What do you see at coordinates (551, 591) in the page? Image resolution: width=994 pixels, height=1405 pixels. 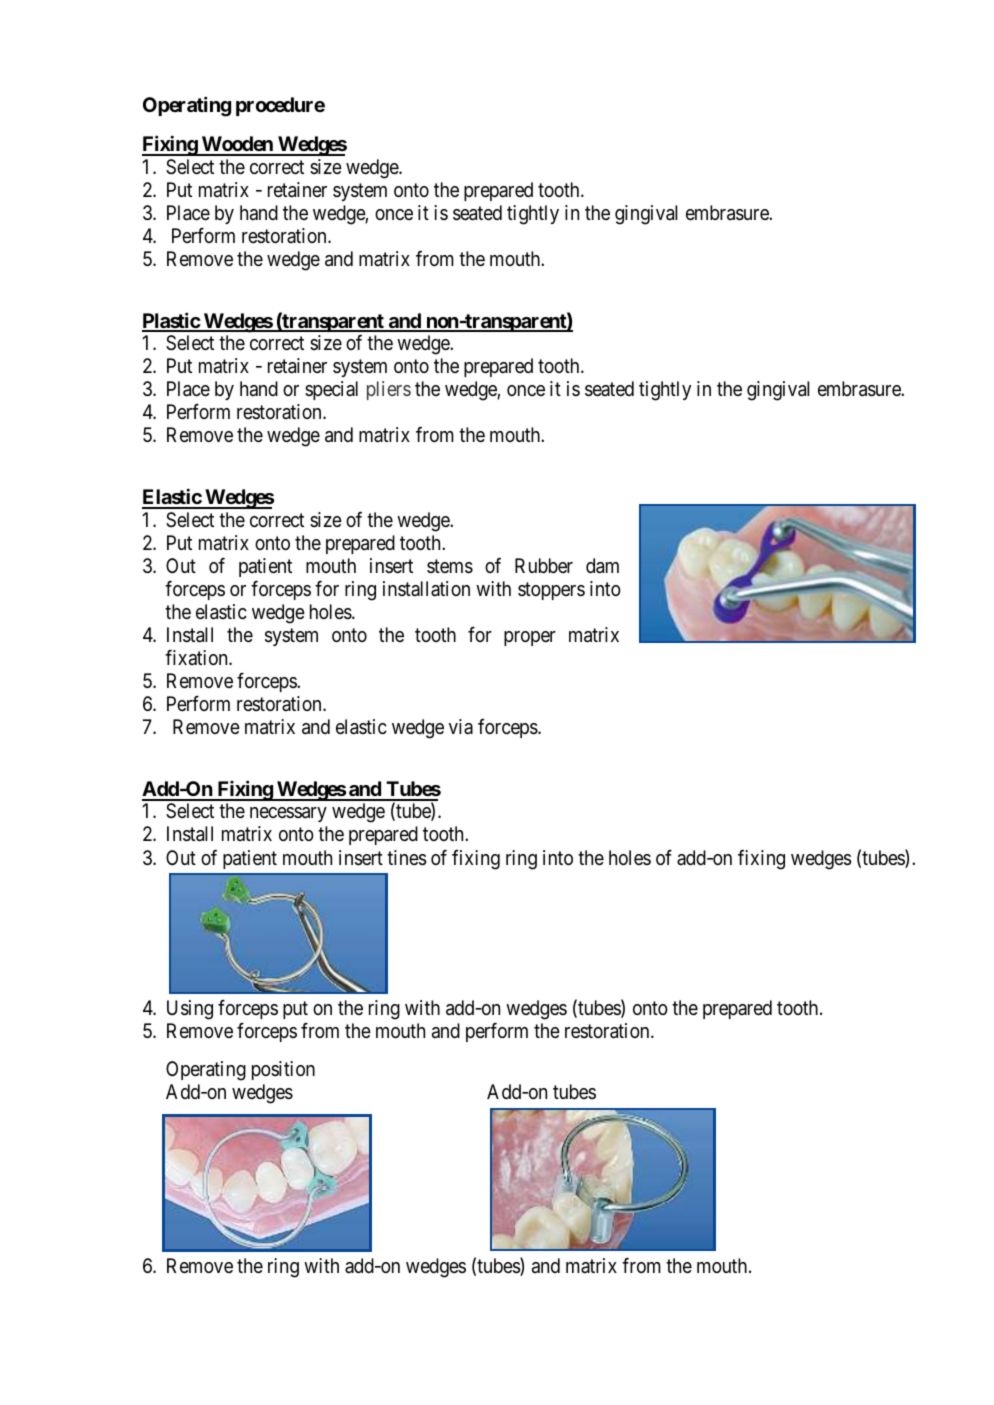 I see `stoppers` at bounding box center [551, 591].
